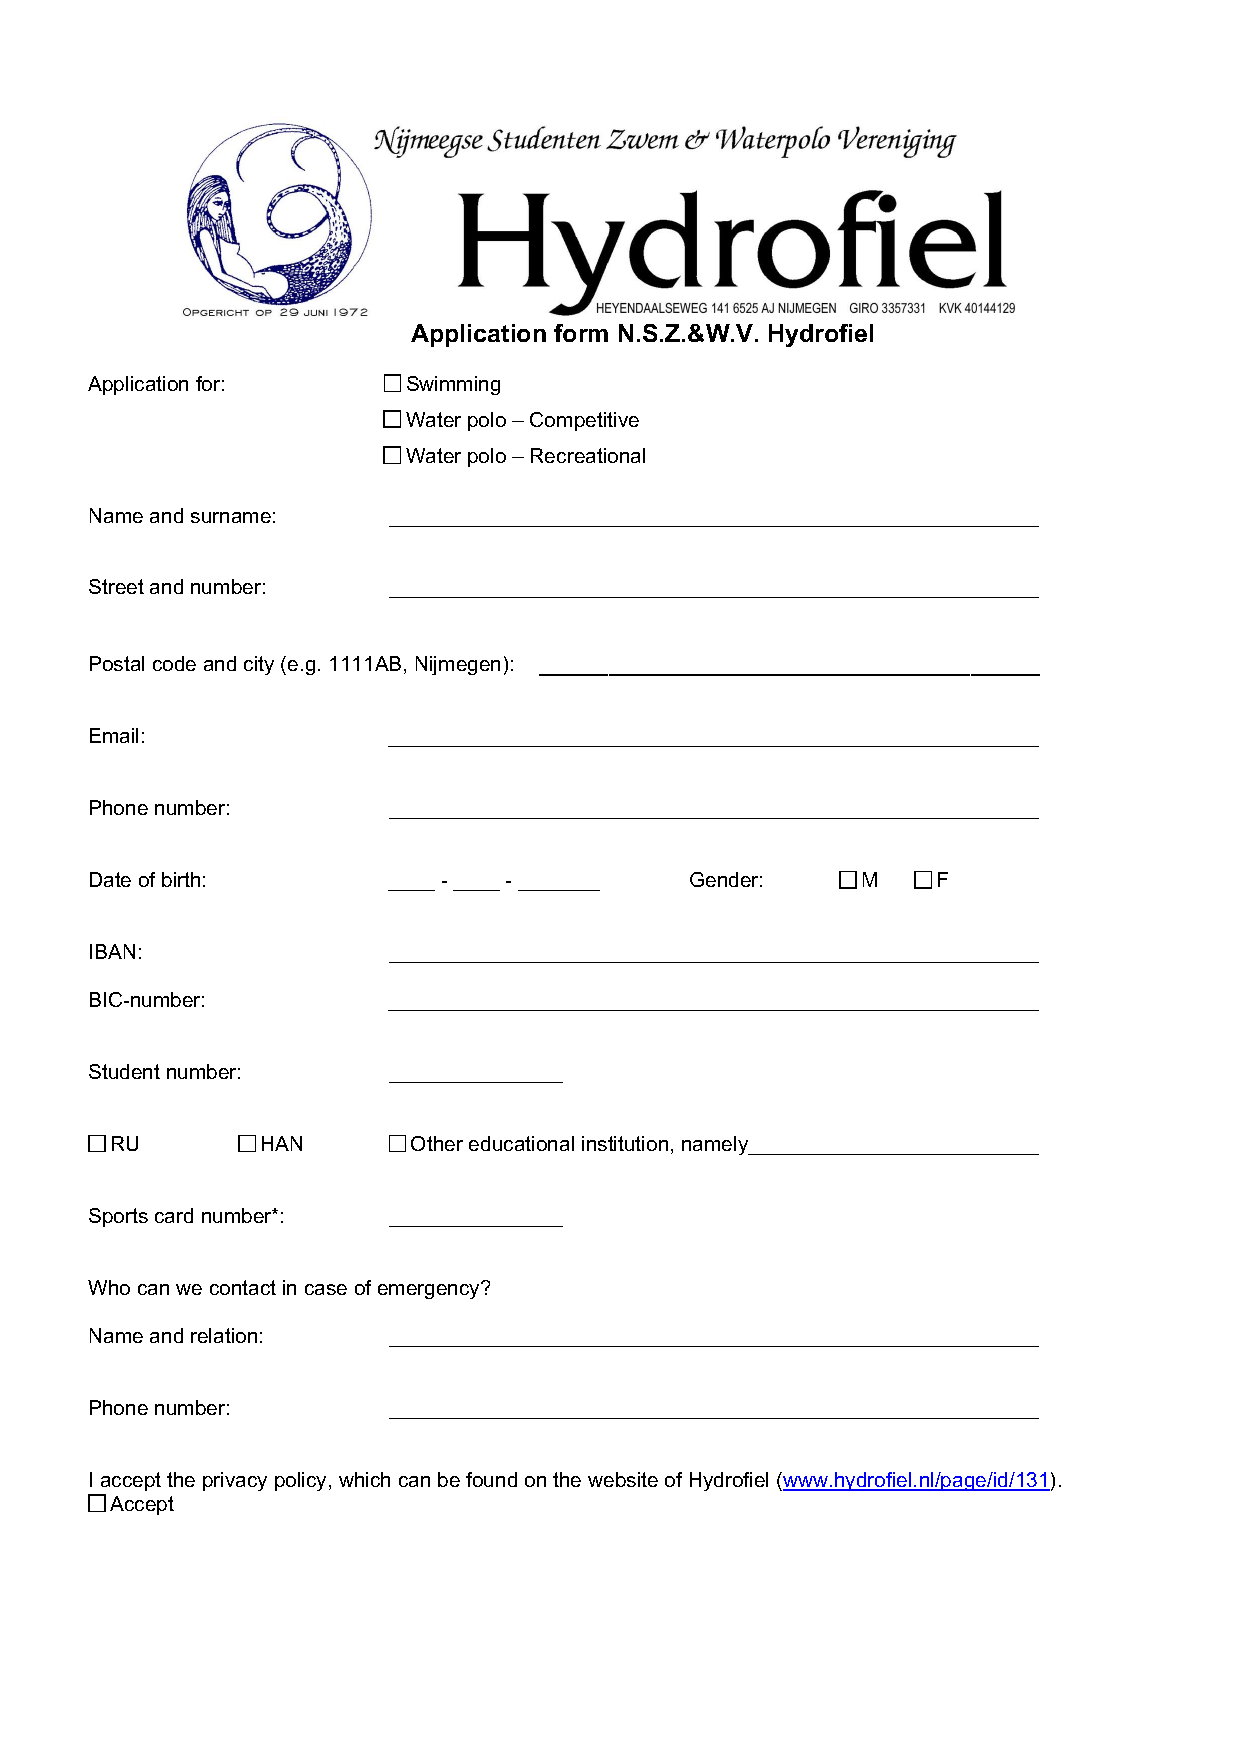 This screenshot has width=1242, height=1756. I want to click on Recreational, so click(588, 455).
